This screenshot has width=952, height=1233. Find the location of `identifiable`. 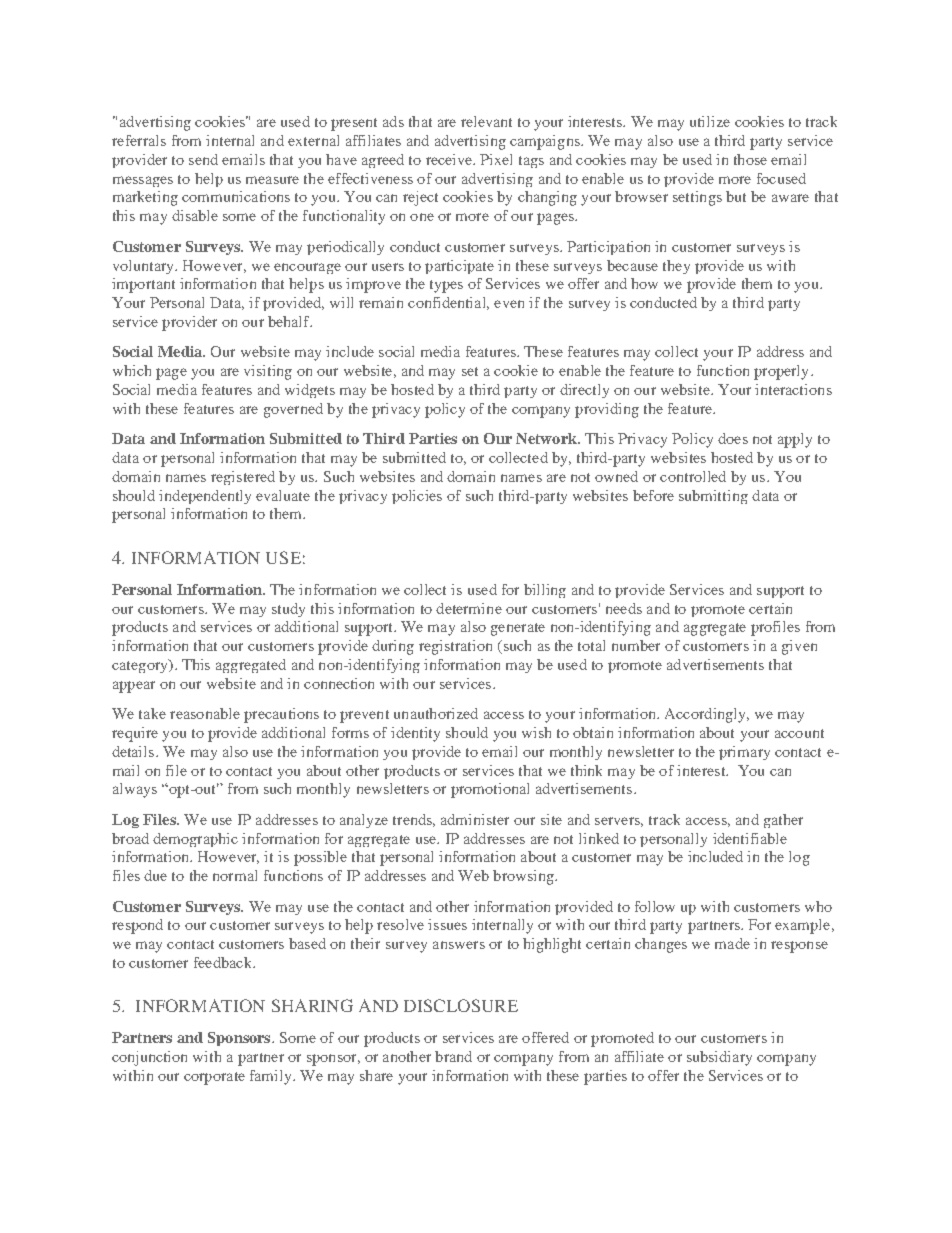

identifiable is located at coordinates (750, 838).
